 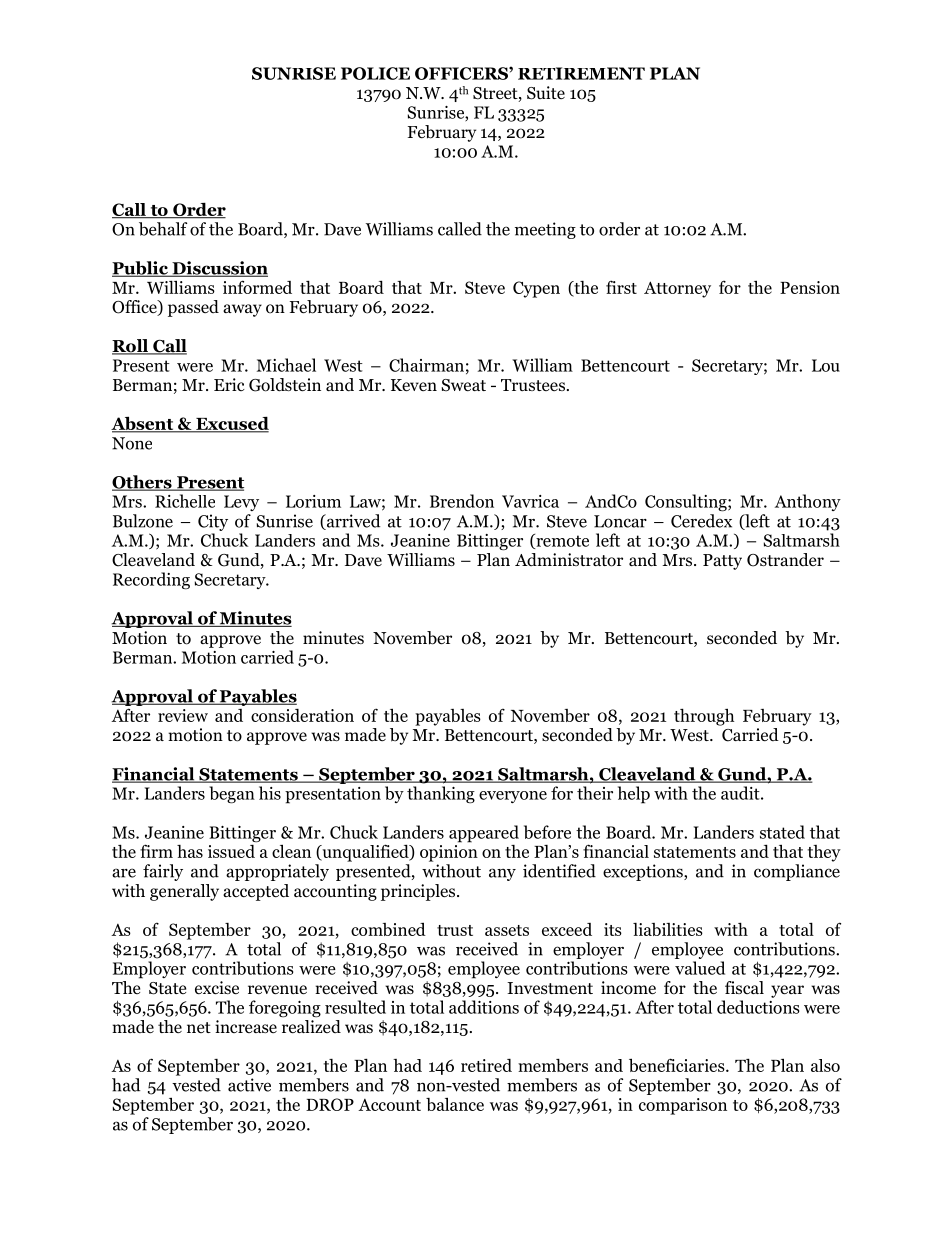 I want to click on active, so click(x=249, y=1085).
